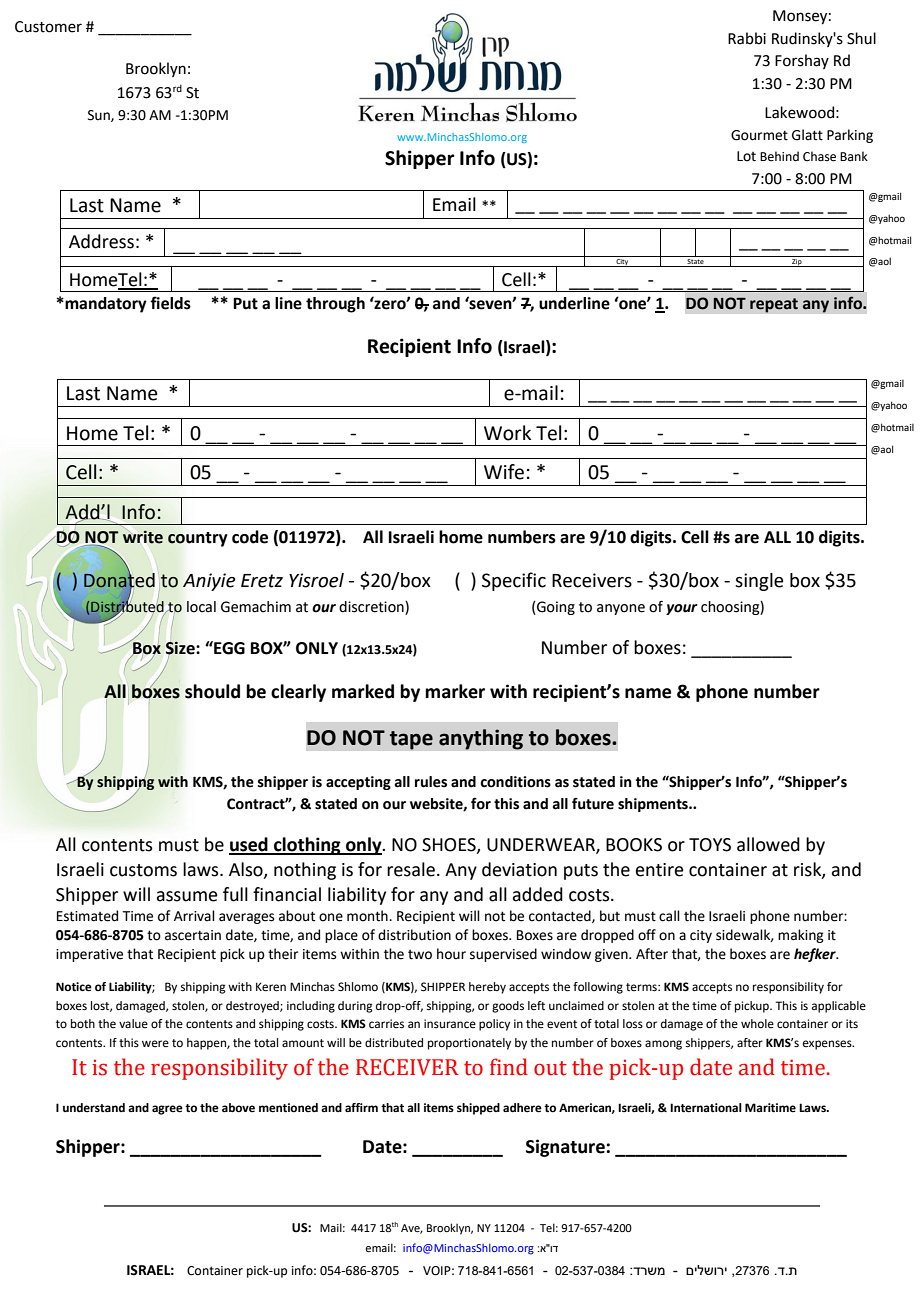  What do you see at coordinates (774, 305) in the screenshot?
I see `repeat` at bounding box center [774, 305].
